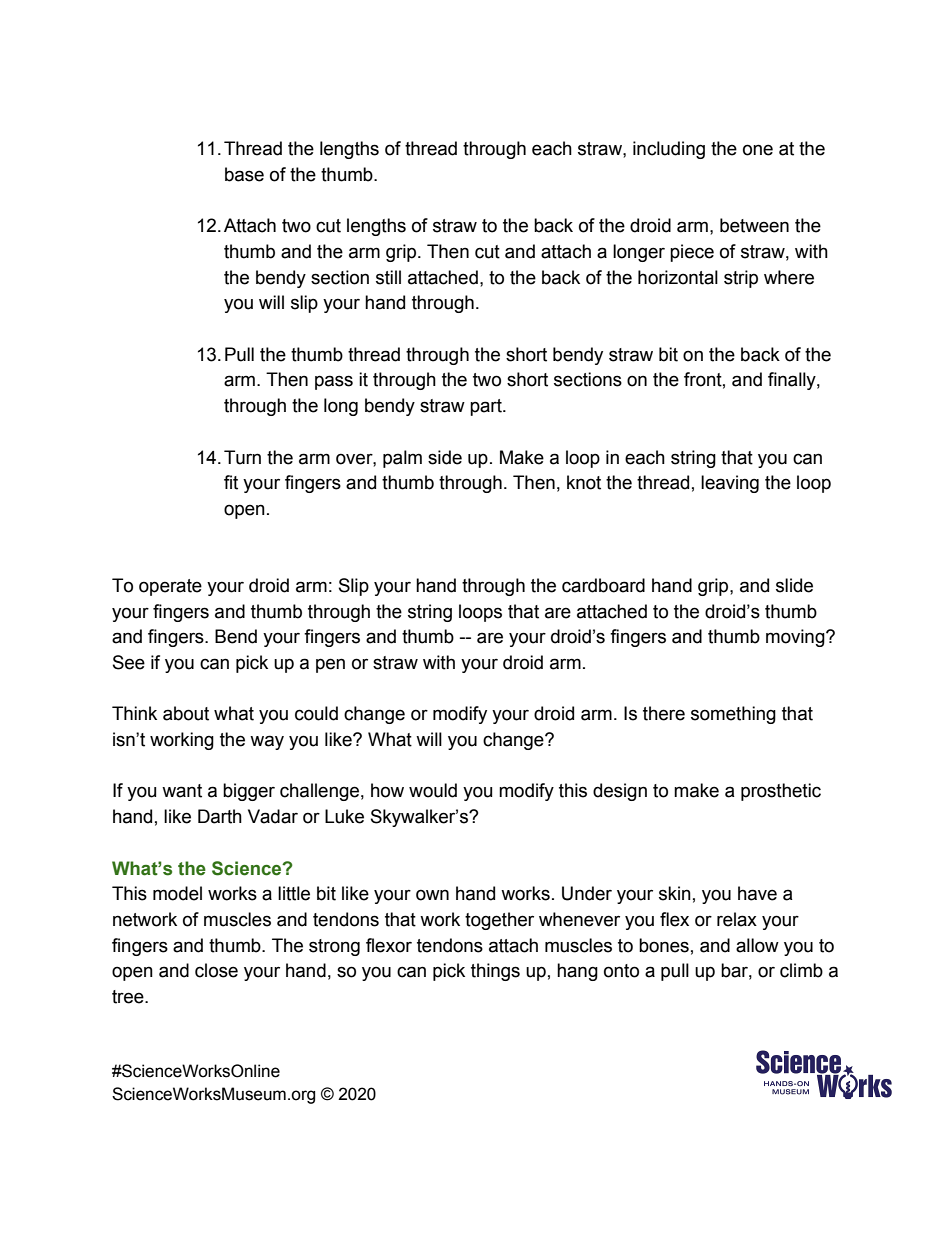  What do you see at coordinates (216, 970) in the screenshot?
I see `close` at bounding box center [216, 970].
